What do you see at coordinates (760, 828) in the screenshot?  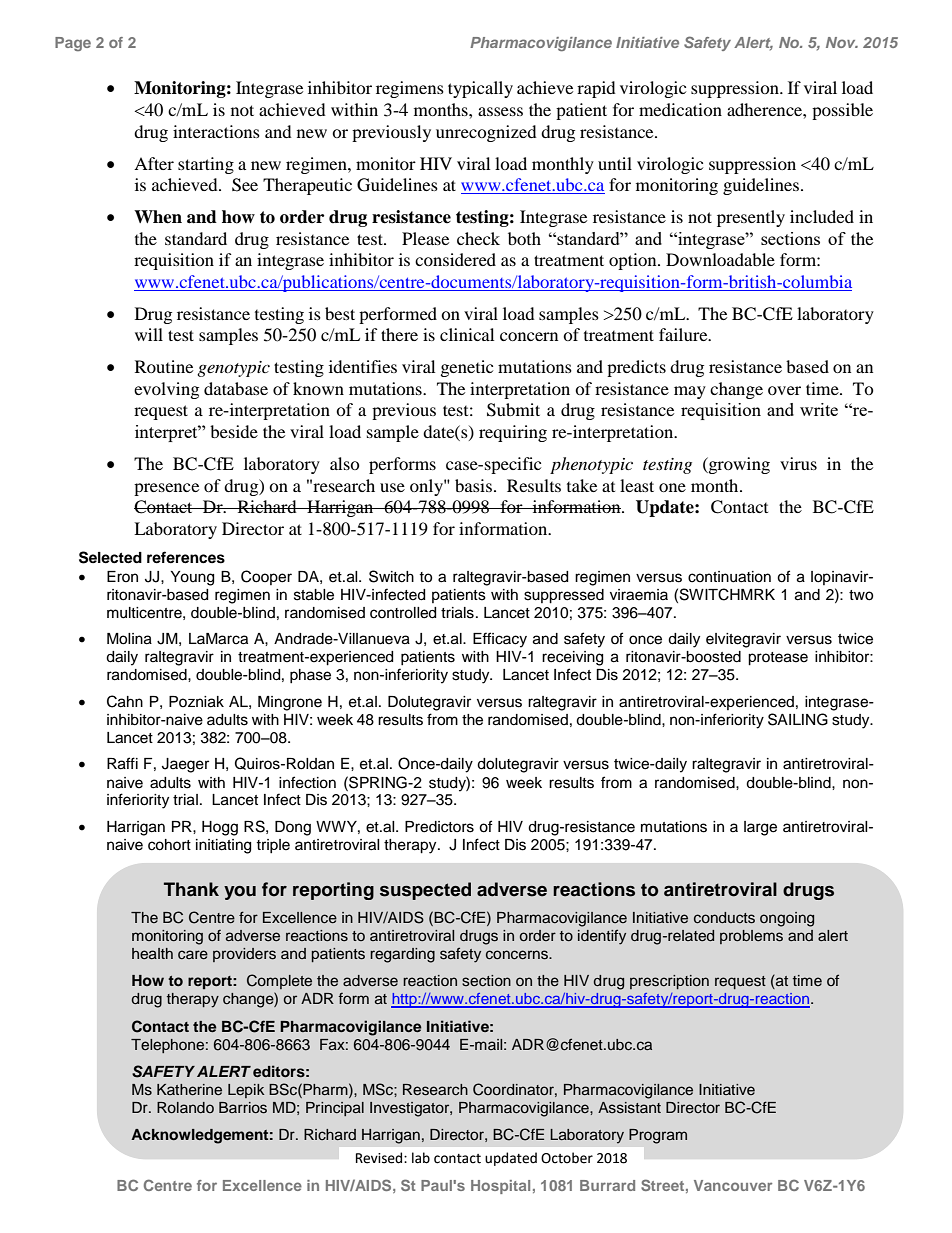 I see `large` at bounding box center [760, 828].
